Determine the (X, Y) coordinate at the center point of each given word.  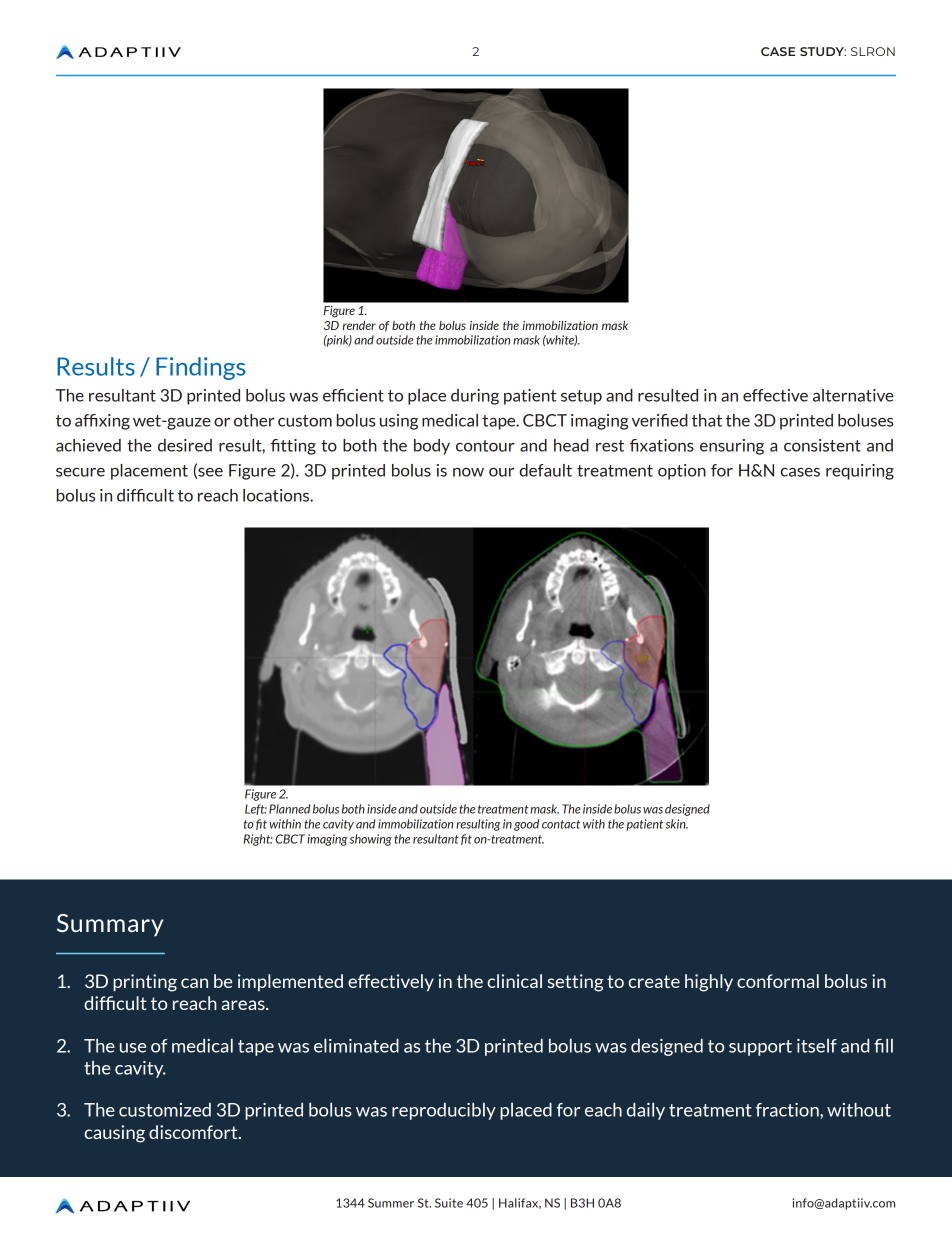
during (475, 397)
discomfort (194, 1132)
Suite (449, 1203)
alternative (853, 395)
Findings (200, 368)
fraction (788, 1111)
